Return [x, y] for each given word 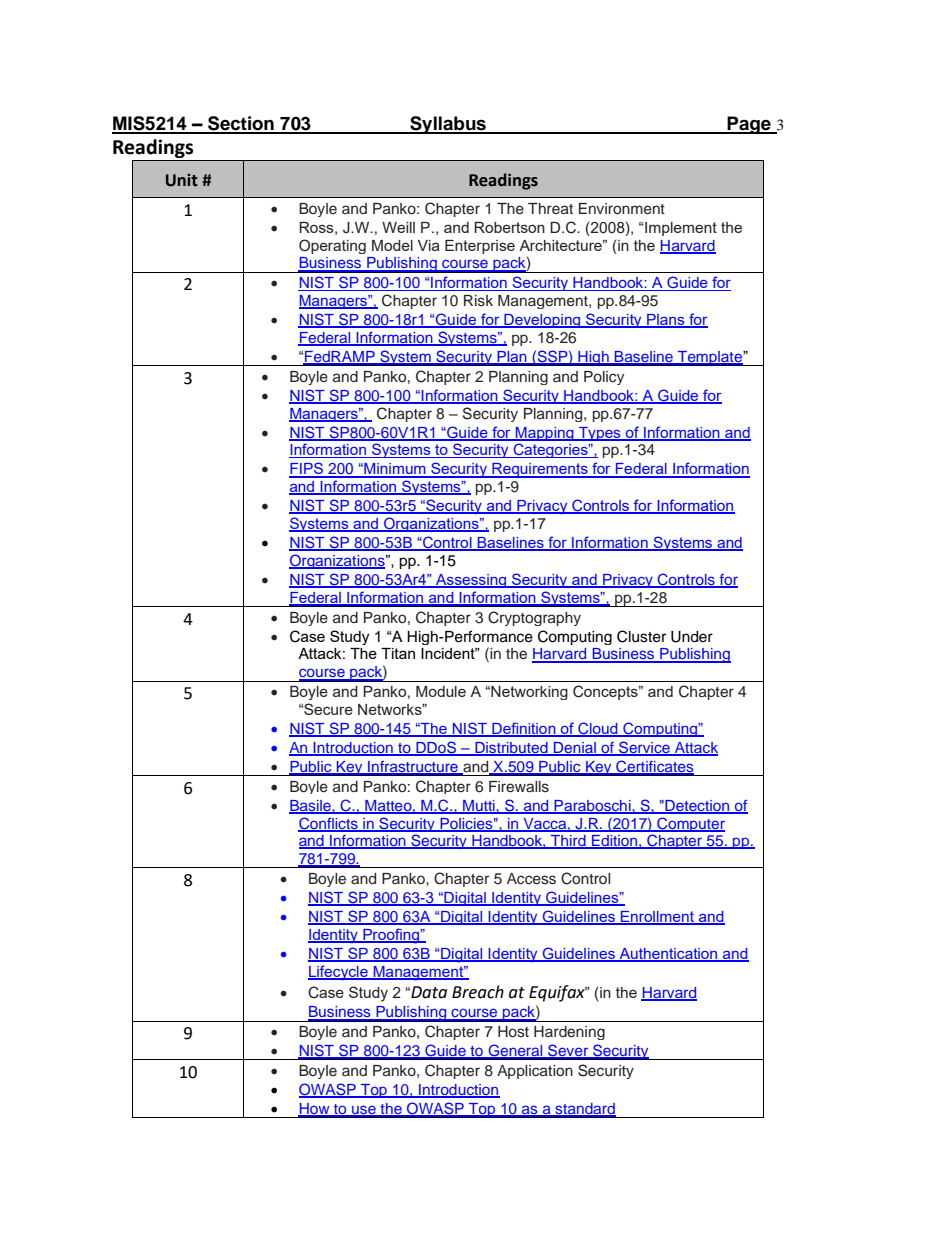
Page [749, 125]
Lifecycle [339, 973]
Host [513, 1032]
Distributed [511, 749]
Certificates [654, 767]
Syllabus [448, 125]
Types [600, 434]
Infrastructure [413, 768]
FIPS [307, 469]
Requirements [540, 470]
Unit [182, 180]
